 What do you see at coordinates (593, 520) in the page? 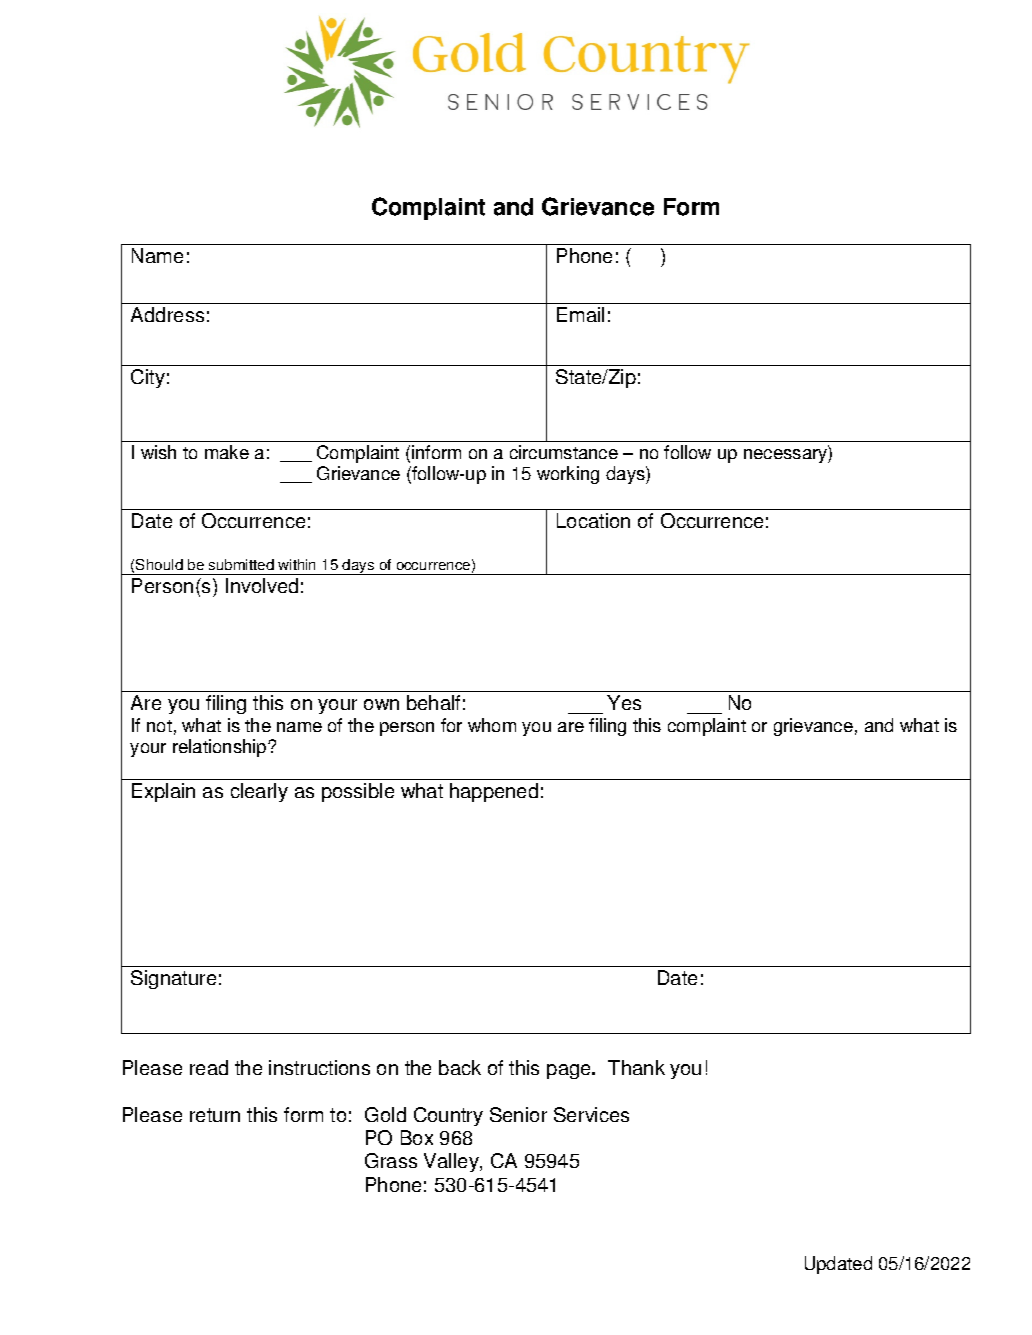
I see `Location` at bounding box center [593, 520].
